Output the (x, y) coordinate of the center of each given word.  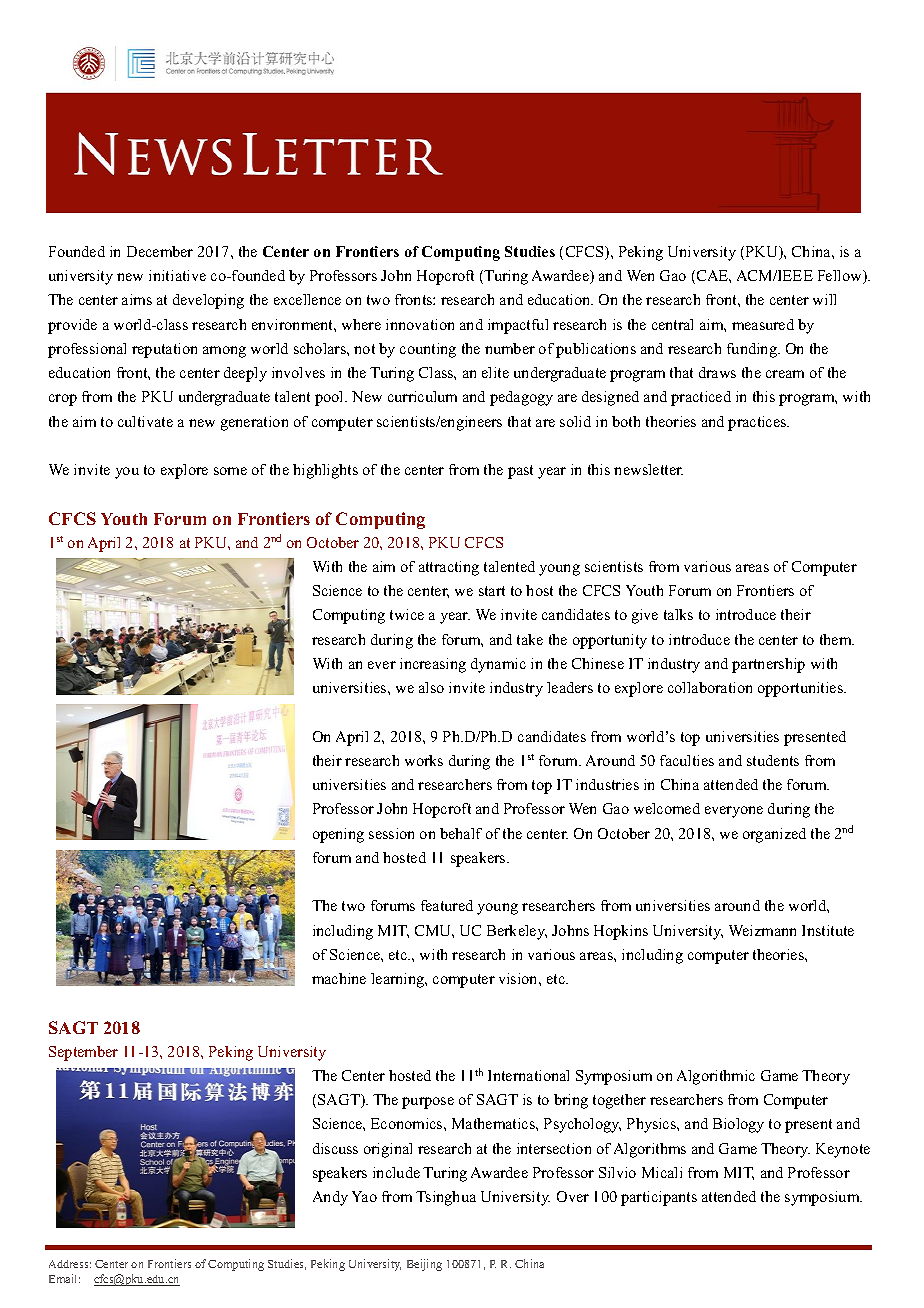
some (230, 471)
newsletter (648, 469)
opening (338, 835)
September (83, 1053)
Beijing (424, 1265)
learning (399, 980)
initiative (177, 275)
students (773, 760)
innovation (420, 324)
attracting (449, 568)
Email (64, 1278)
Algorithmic (716, 1077)
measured (763, 324)
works (424, 760)
